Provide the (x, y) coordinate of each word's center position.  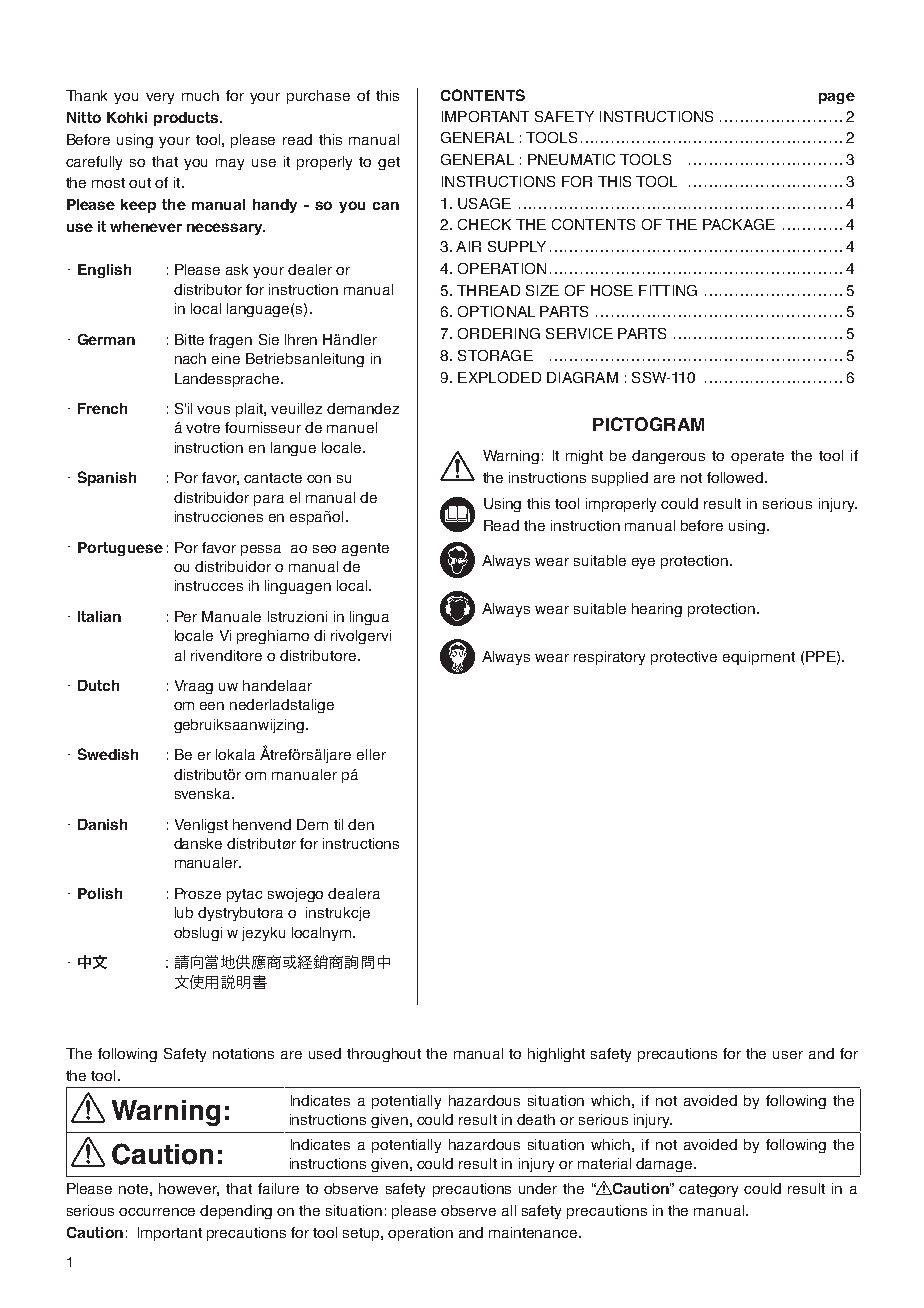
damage (665, 1165)
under (538, 1188)
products (187, 119)
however (189, 1189)
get (389, 163)
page (837, 98)
